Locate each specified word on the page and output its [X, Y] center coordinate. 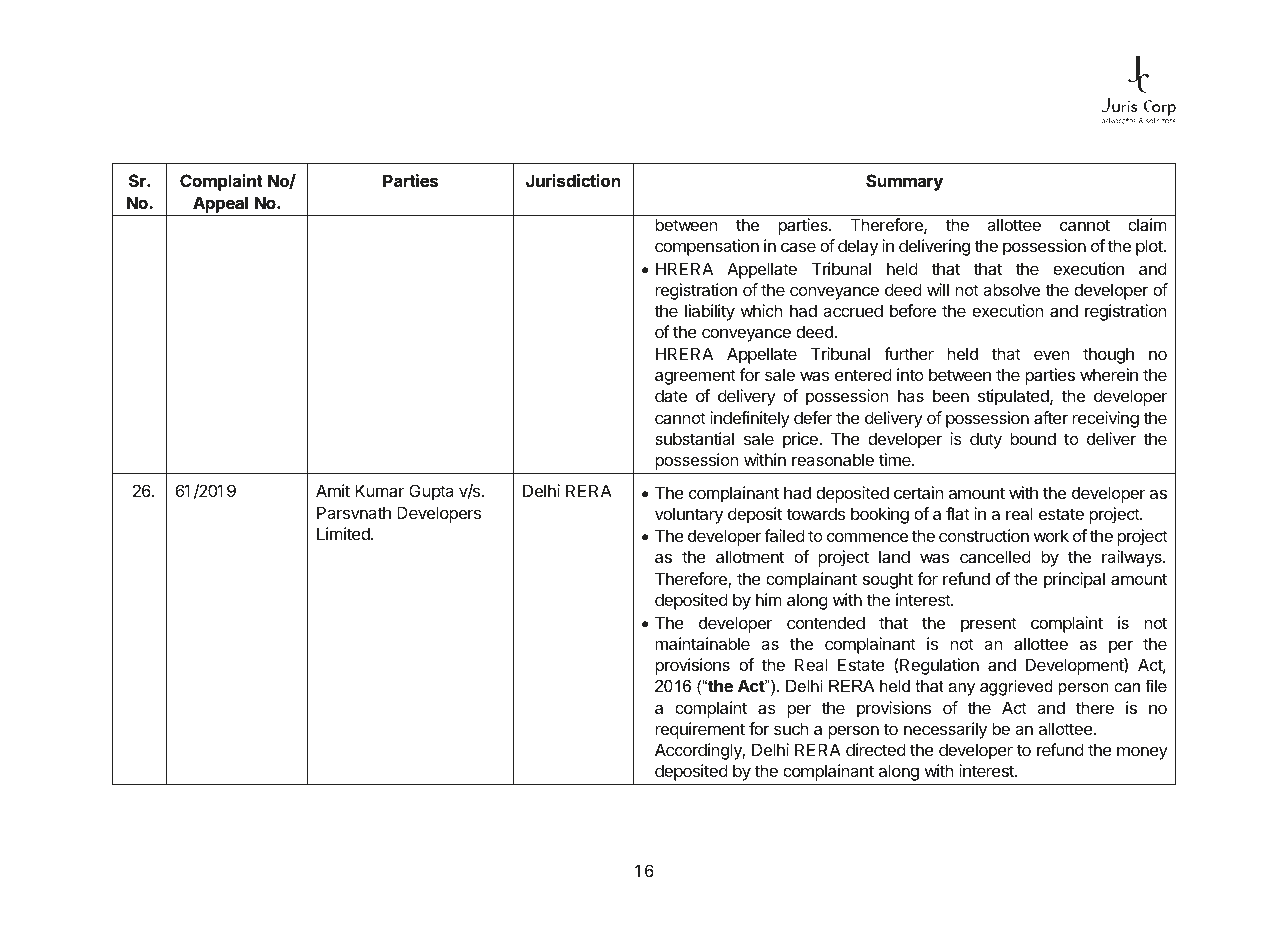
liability [710, 312]
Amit [333, 490]
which [761, 310]
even [1051, 355]
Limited [344, 533]
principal [1074, 580]
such [791, 728]
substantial [694, 438]
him [769, 599]
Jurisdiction [573, 180]
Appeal [220, 204]
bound [1033, 438]
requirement [700, 730]
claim [1147, 224]
